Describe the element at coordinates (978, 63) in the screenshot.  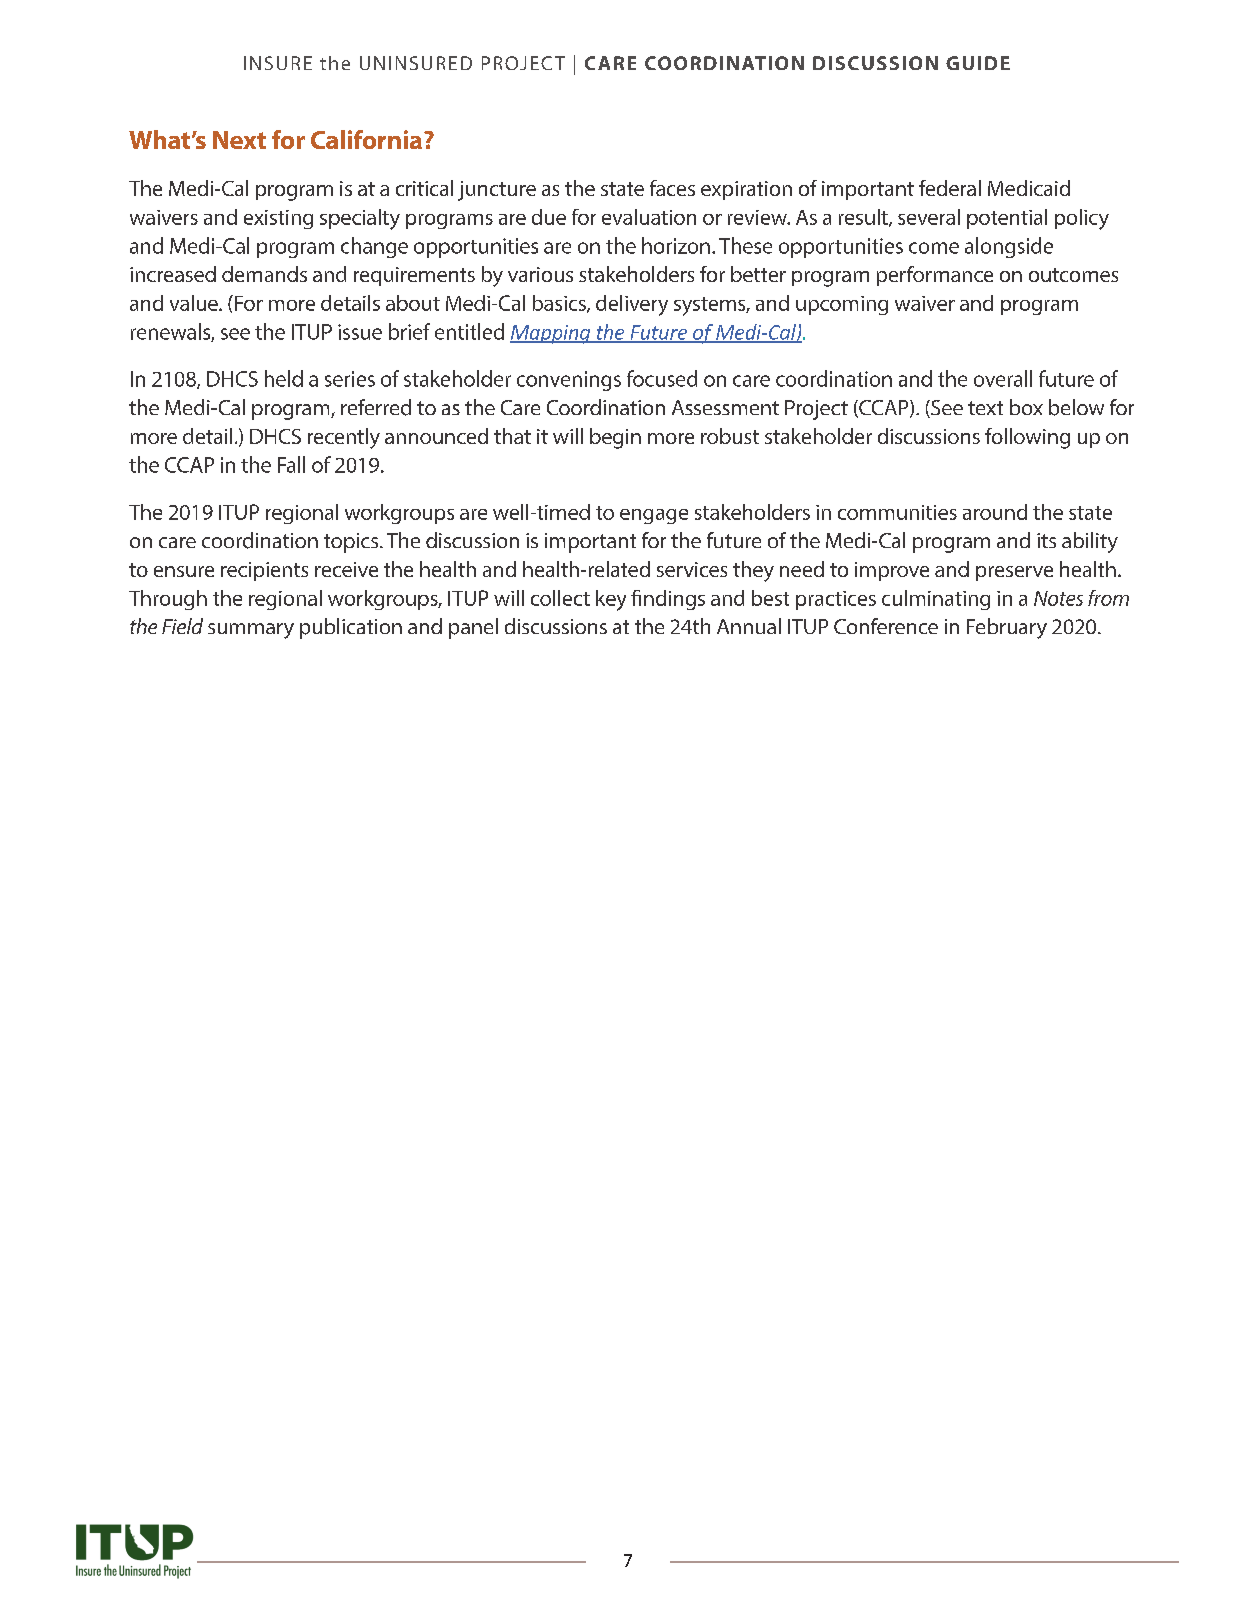
I see `GUIDE` at that location.
